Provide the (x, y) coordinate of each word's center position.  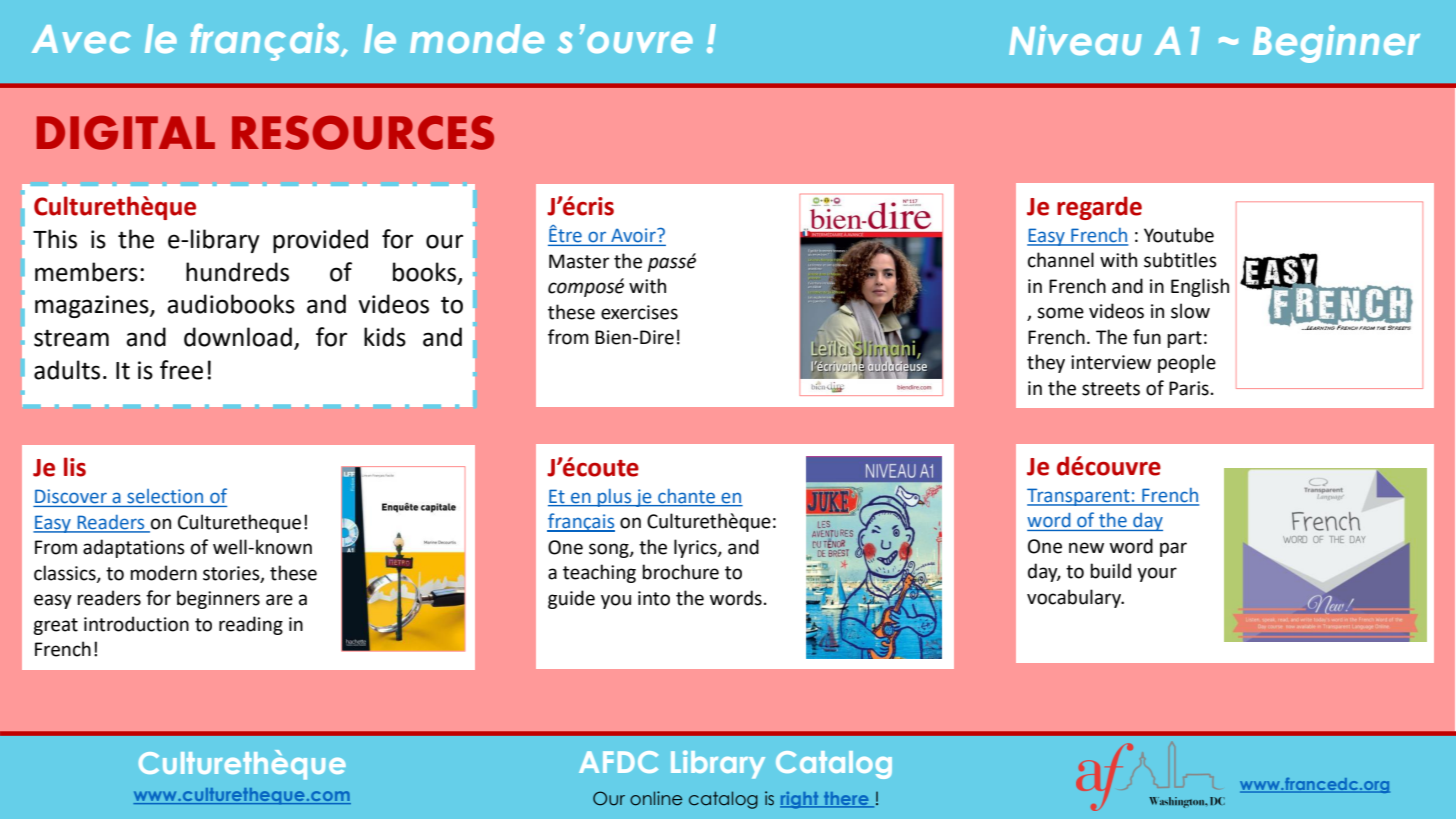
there (846, 799)
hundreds (237, 272)
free (181, 370)
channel (1061, 260)
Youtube (1179, 235)
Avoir (634, 235)
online (656, 798)
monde (477, 38)
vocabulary (1075, 598)
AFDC (618, 762)
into (654, 598)
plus (615, 498)
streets (1111, 389)
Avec (81, 39)
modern (163, 573)
